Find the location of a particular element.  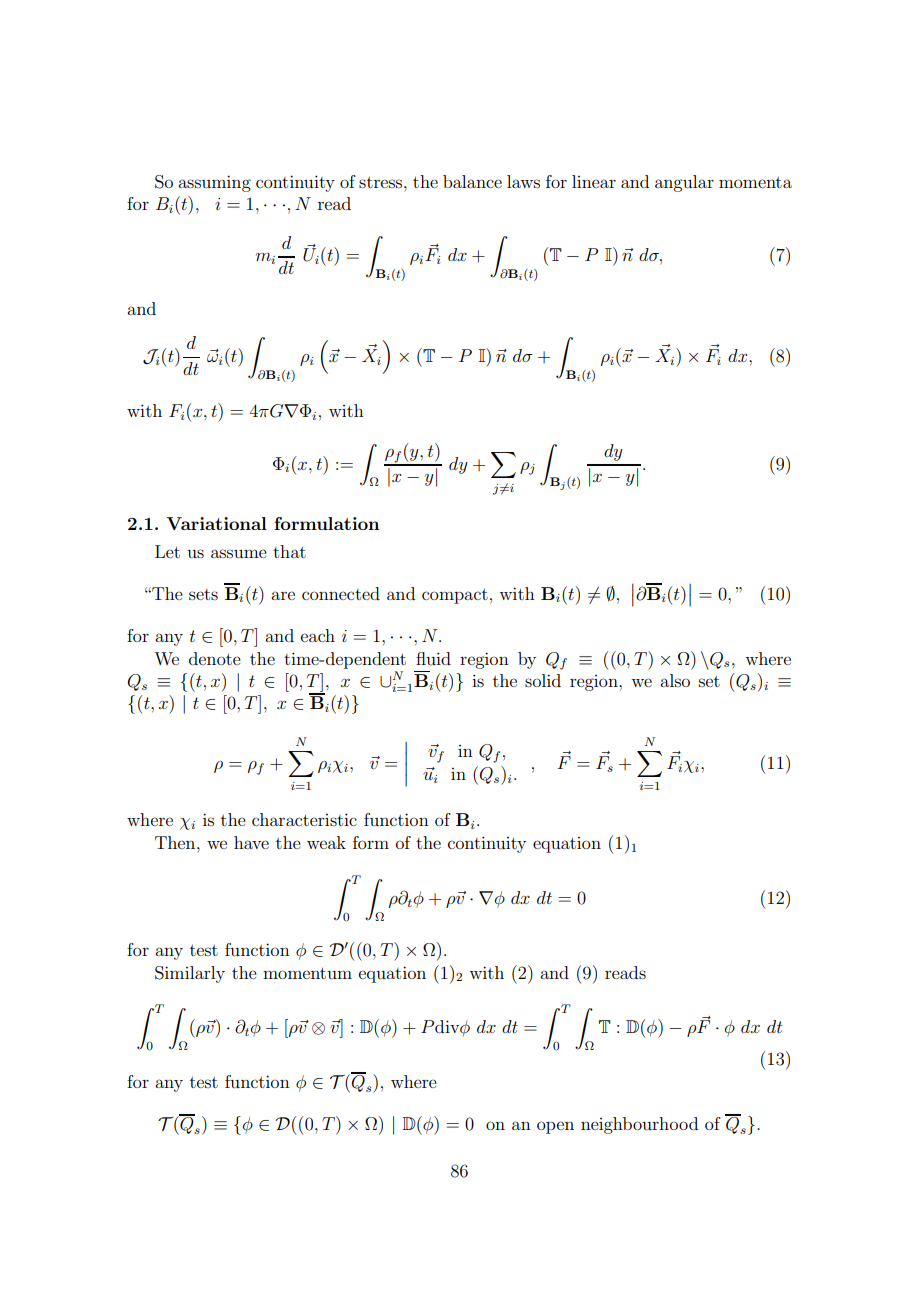

also is located at coordinates (675, 680).
